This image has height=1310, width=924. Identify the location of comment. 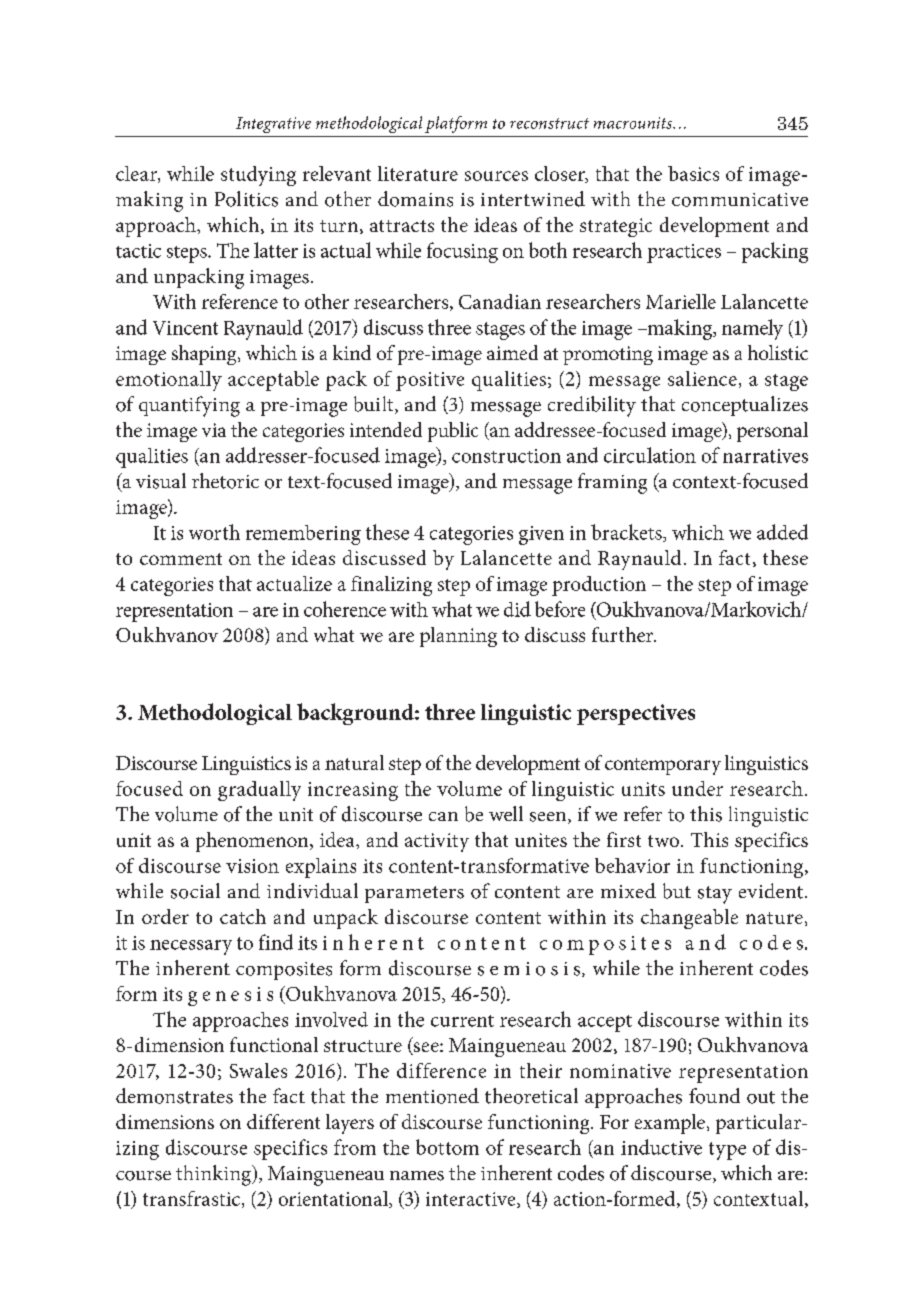
(181, 559).
